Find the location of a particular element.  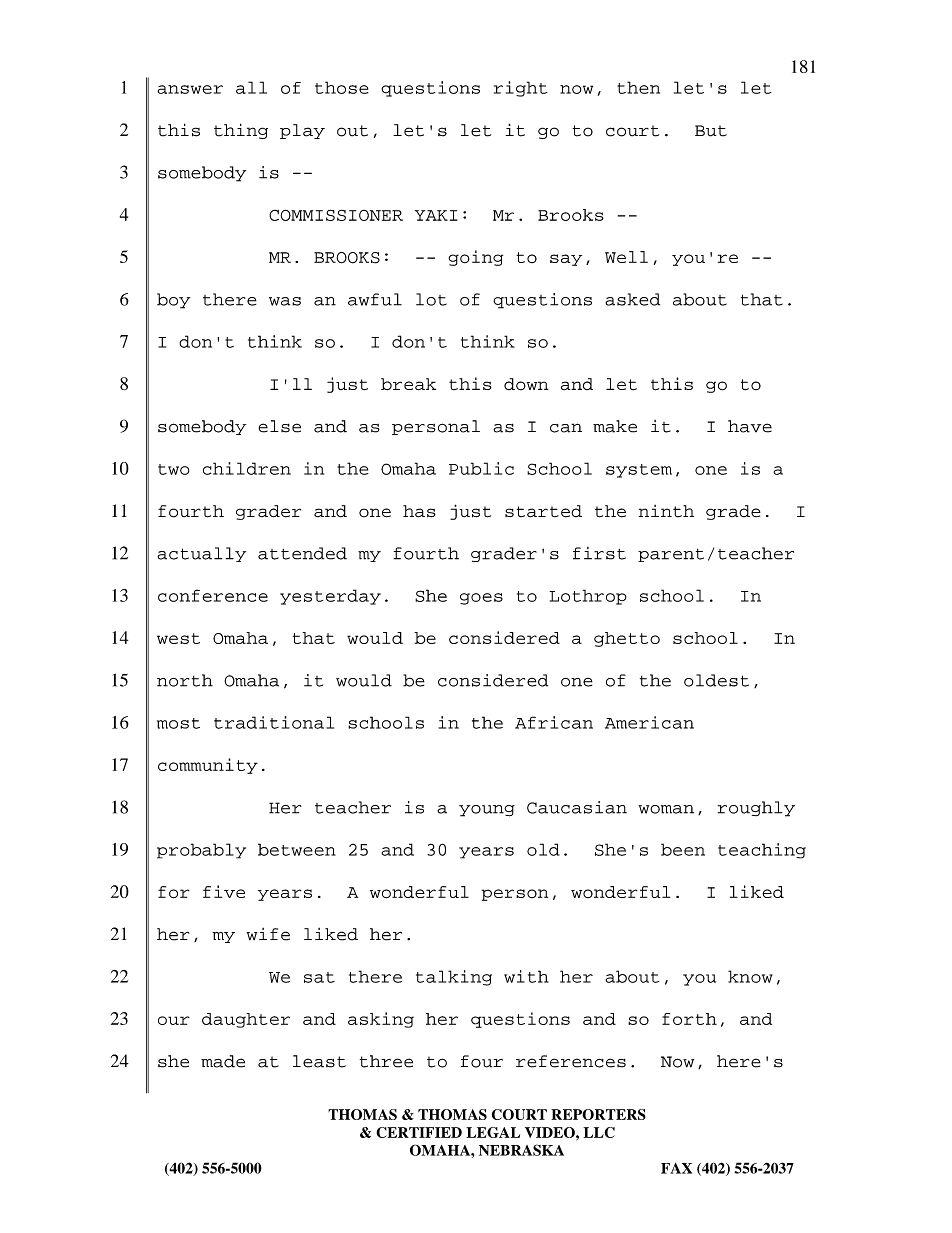

system is located at coordinates (639, 471).
